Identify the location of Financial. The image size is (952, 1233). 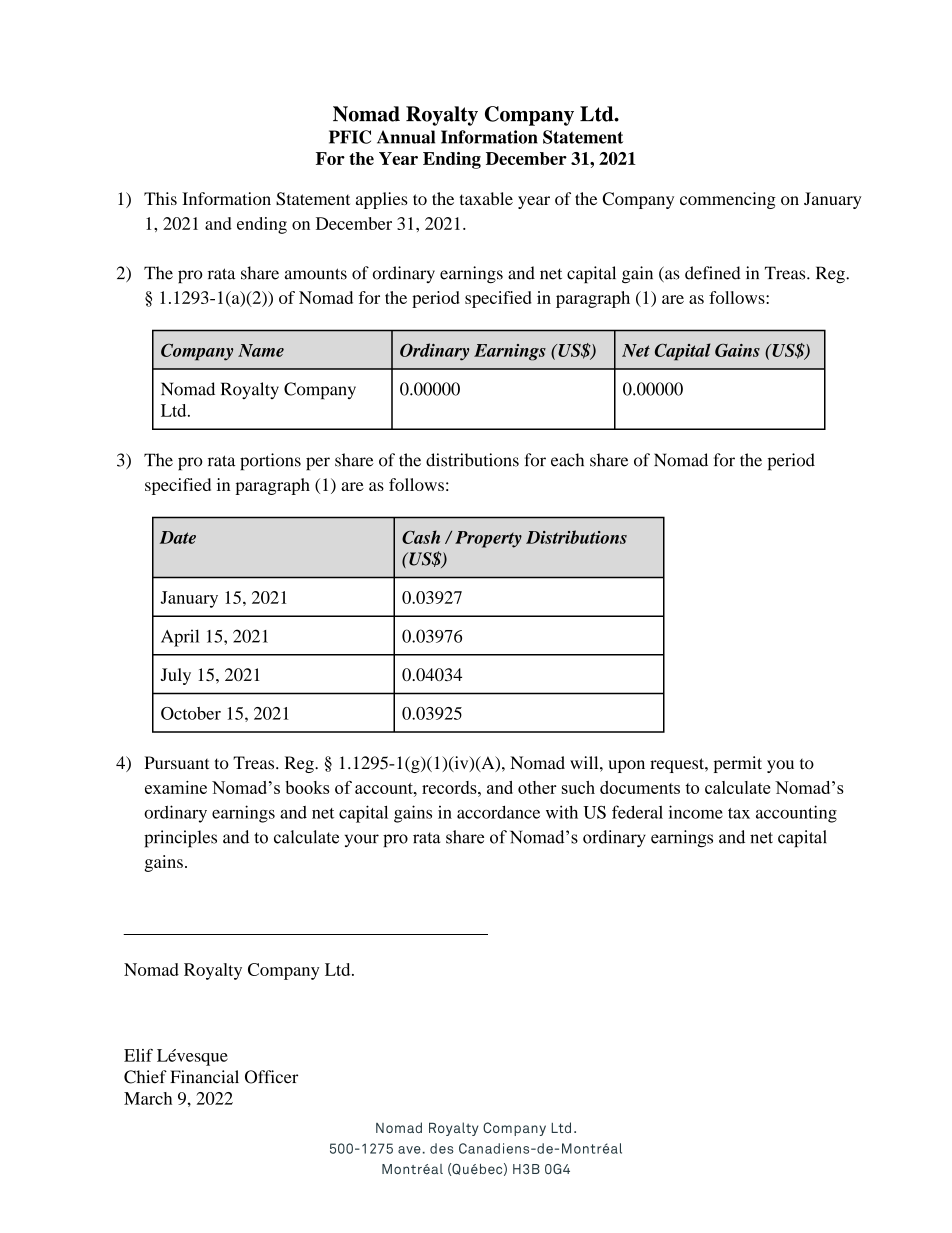
(204, 1077).
